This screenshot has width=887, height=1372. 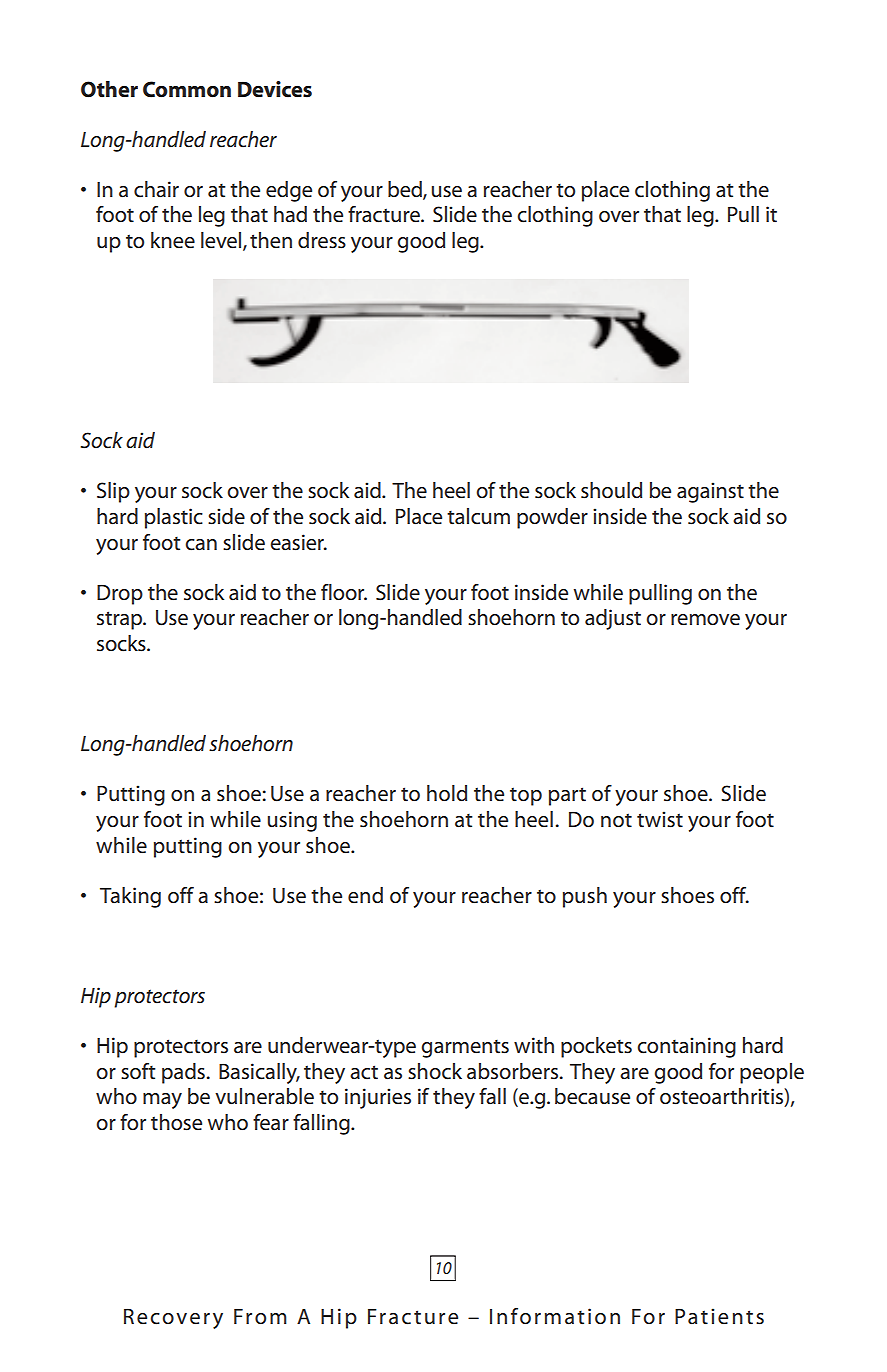 I want to click on Information, so click(x=555, y=1316).
